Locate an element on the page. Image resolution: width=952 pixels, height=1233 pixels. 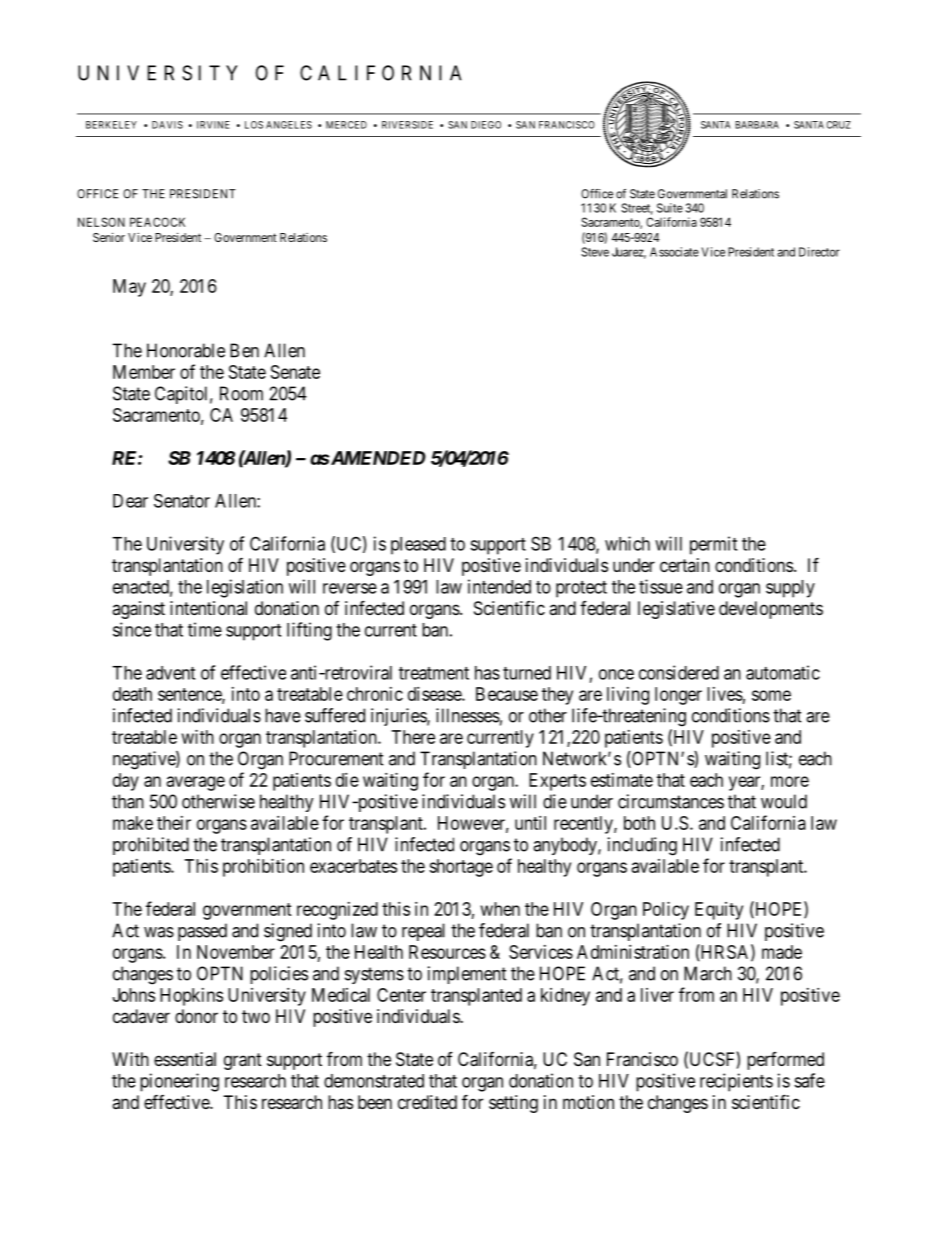
DAVIS is located at coordinates (167, 125).
